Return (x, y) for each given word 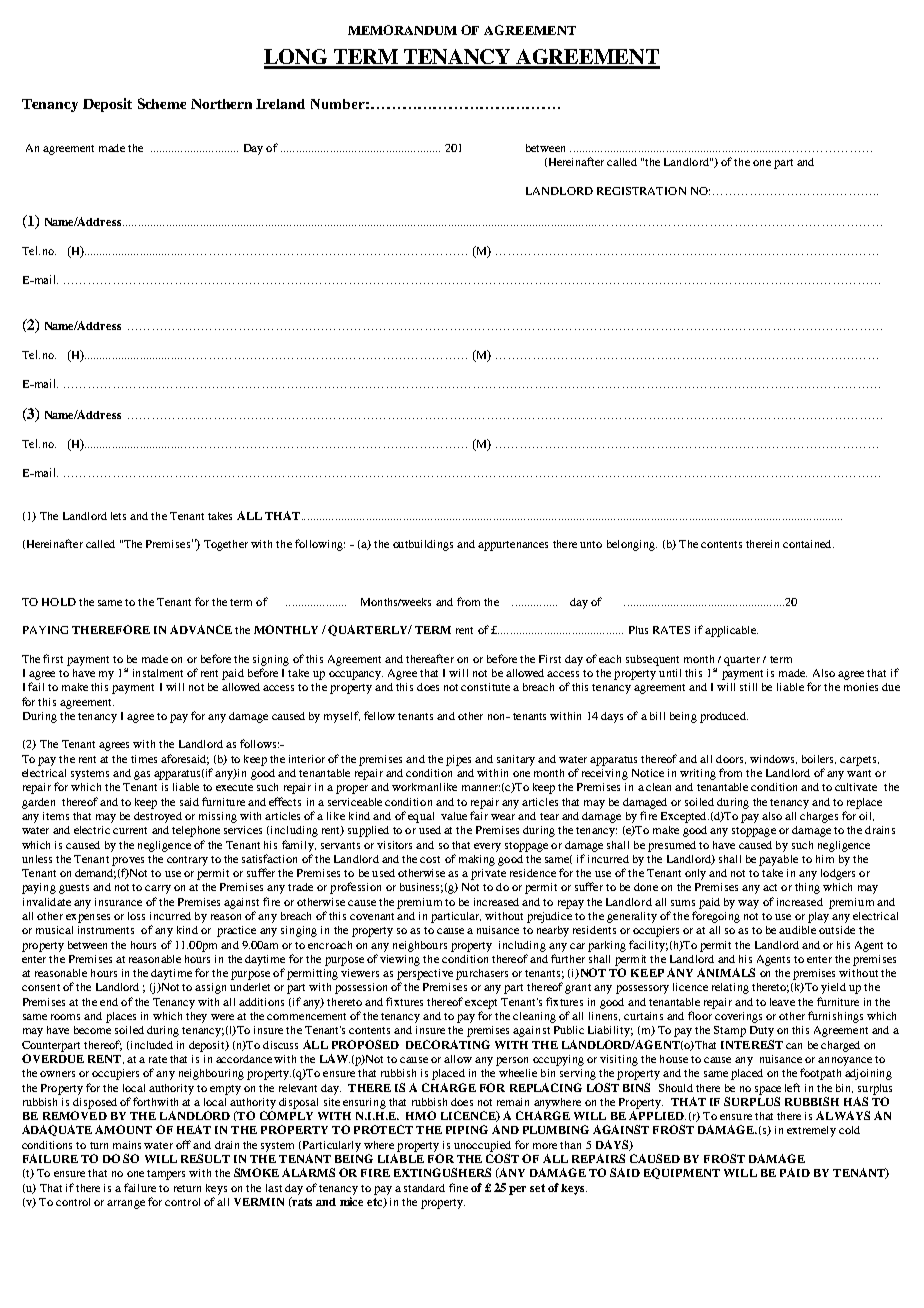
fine (458, 1187)
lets (118, 516)
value (454, 816)
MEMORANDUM (402, 30)
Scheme (162, 103)
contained (808, 544)
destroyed (158, 817)
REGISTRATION (641, 191)
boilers (819, 759)
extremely (811, 1131)
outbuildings (423, 545)
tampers (166, 1175)
